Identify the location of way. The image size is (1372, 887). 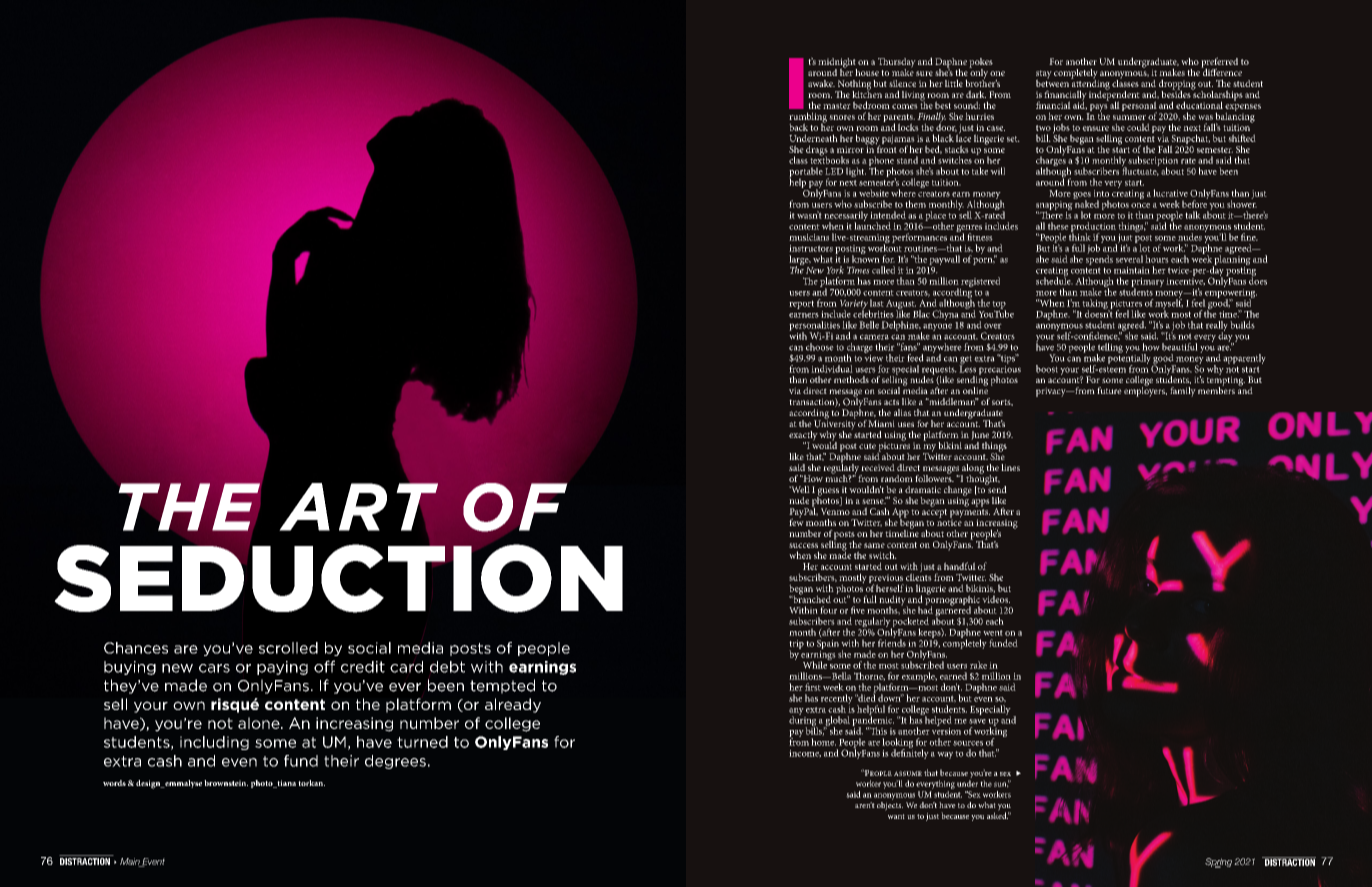
(945, 755).
